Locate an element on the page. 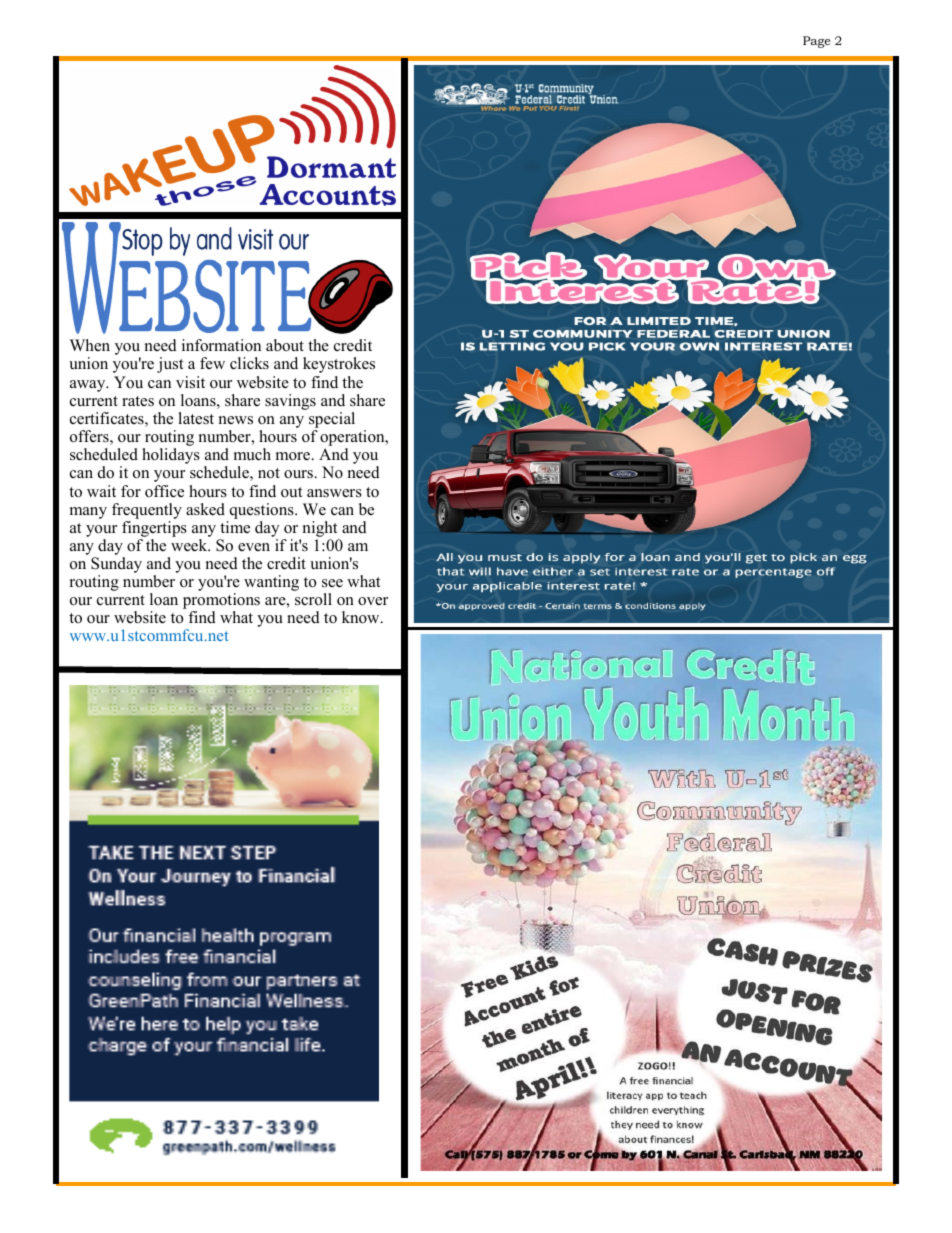 The width and height of the page is (952, 1233). clicks is located at coordinates (249, 363).
